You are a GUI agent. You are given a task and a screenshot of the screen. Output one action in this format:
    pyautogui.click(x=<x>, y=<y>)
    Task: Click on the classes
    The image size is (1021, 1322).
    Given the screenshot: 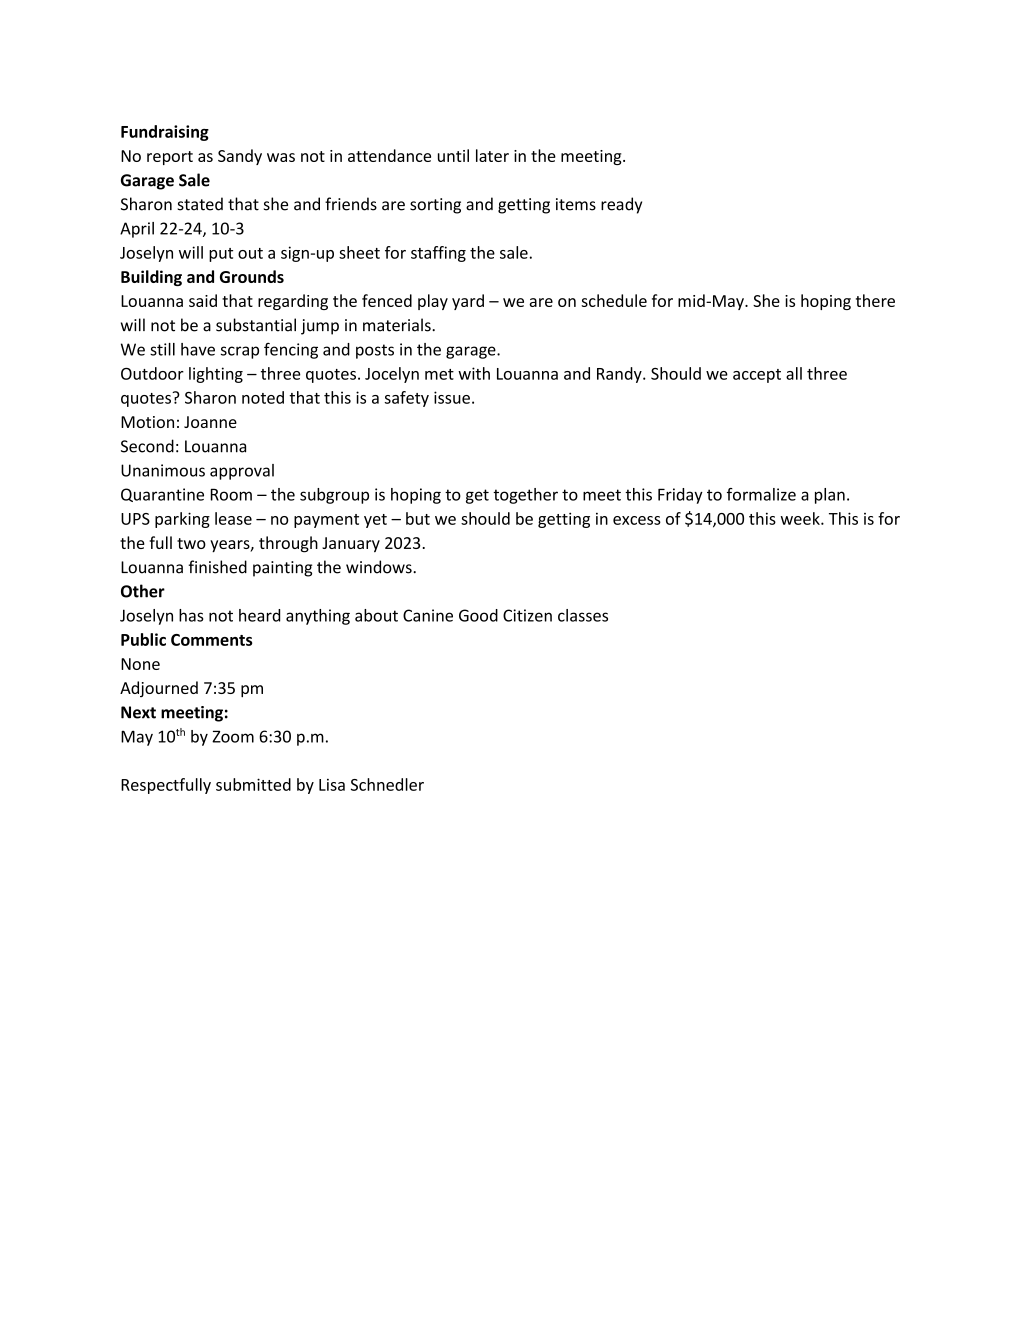 What is the action you would take?
    pyautogui.click(x=583, y=615)
